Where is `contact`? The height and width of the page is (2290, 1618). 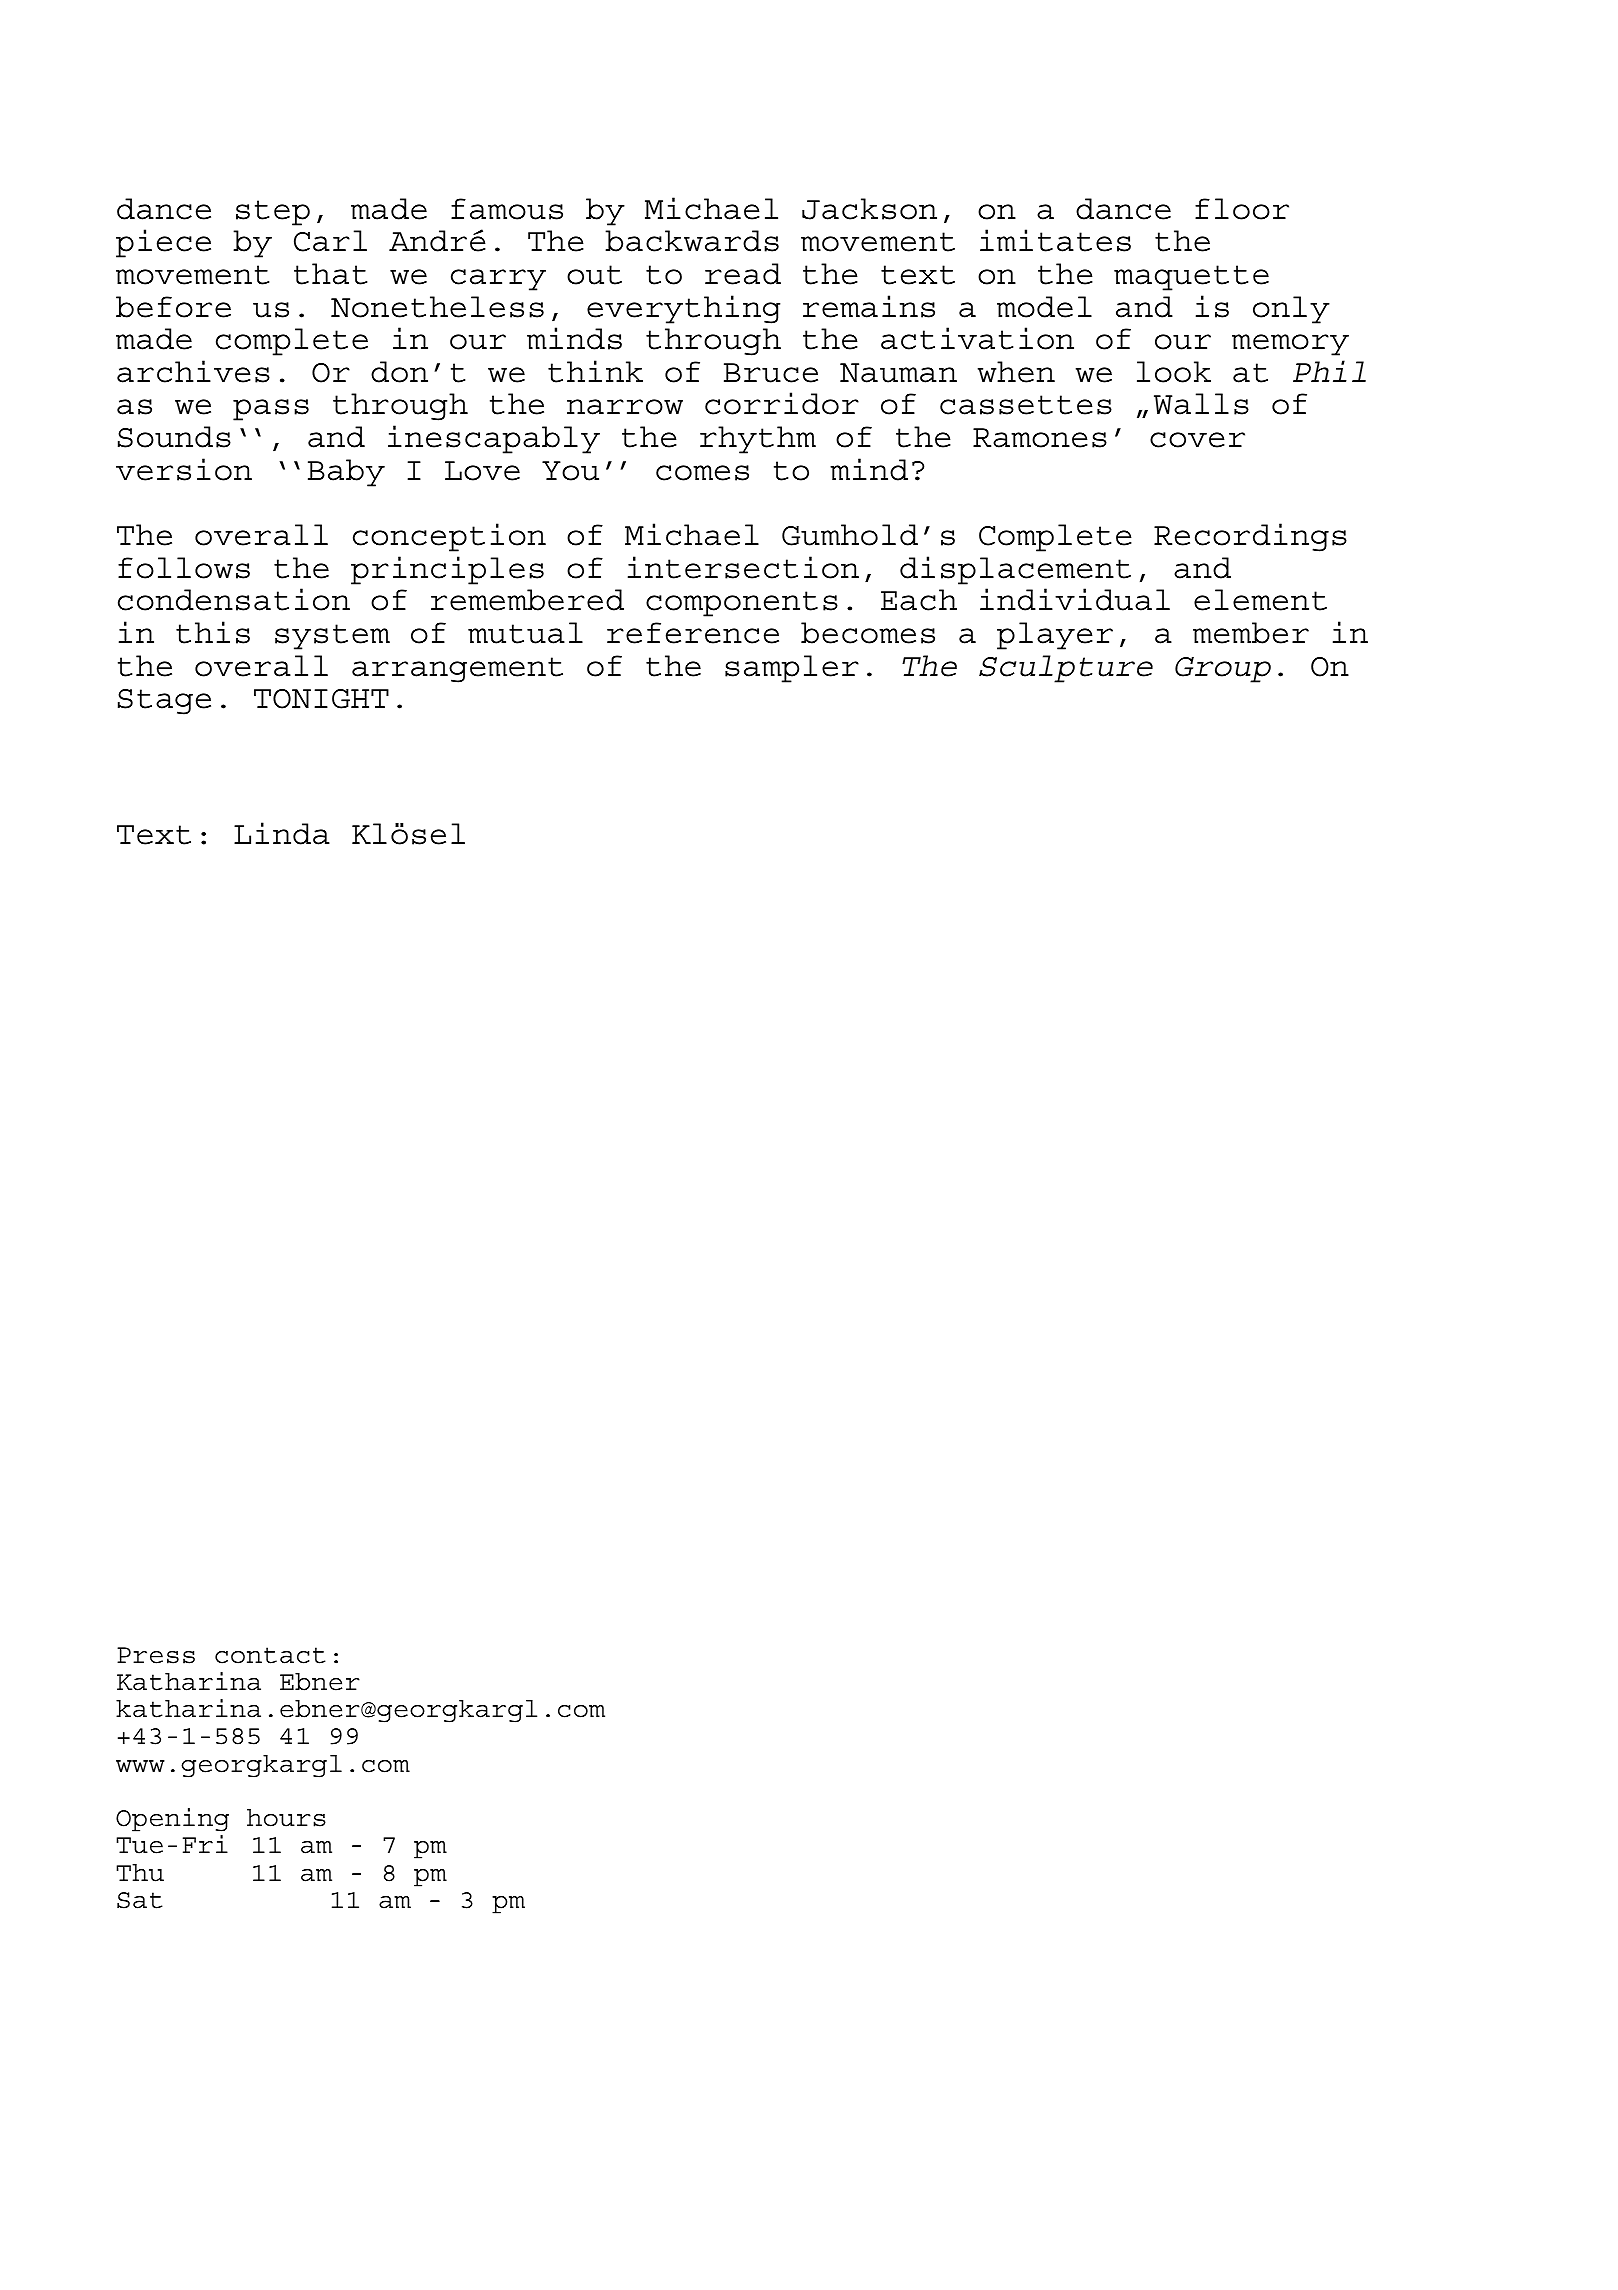
contact is located at coordinates (270, 1655).
